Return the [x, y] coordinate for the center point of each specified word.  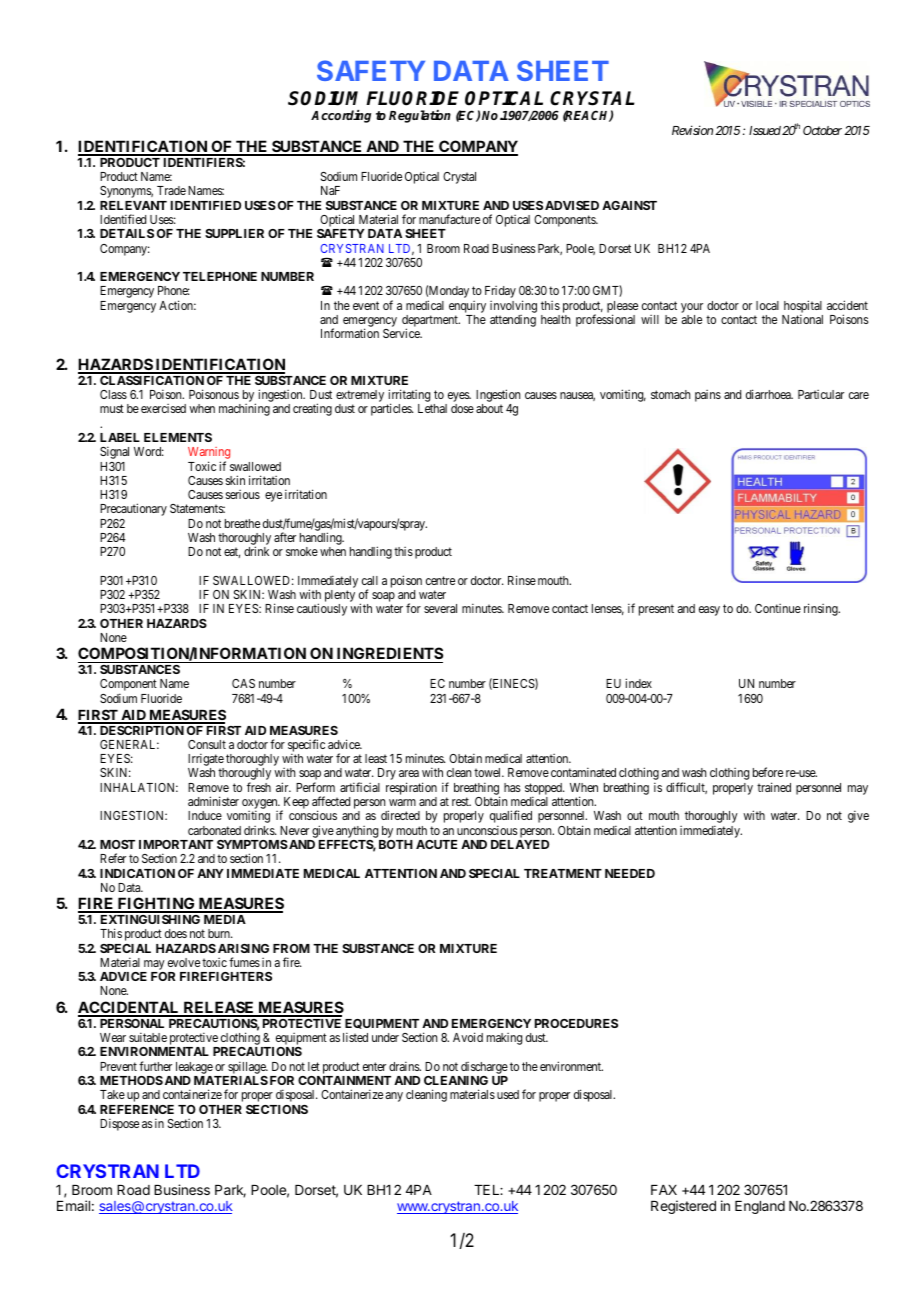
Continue [778, 608]
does [176, 933]
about [489, 408]
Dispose [119, 1124]
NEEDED [630, 873]
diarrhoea [769, 394]
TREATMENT [563, 873]
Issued [765, 130]
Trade [171, 190]
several [440, 608]
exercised [163, 408]
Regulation [420, 116]
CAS [243, 683]
